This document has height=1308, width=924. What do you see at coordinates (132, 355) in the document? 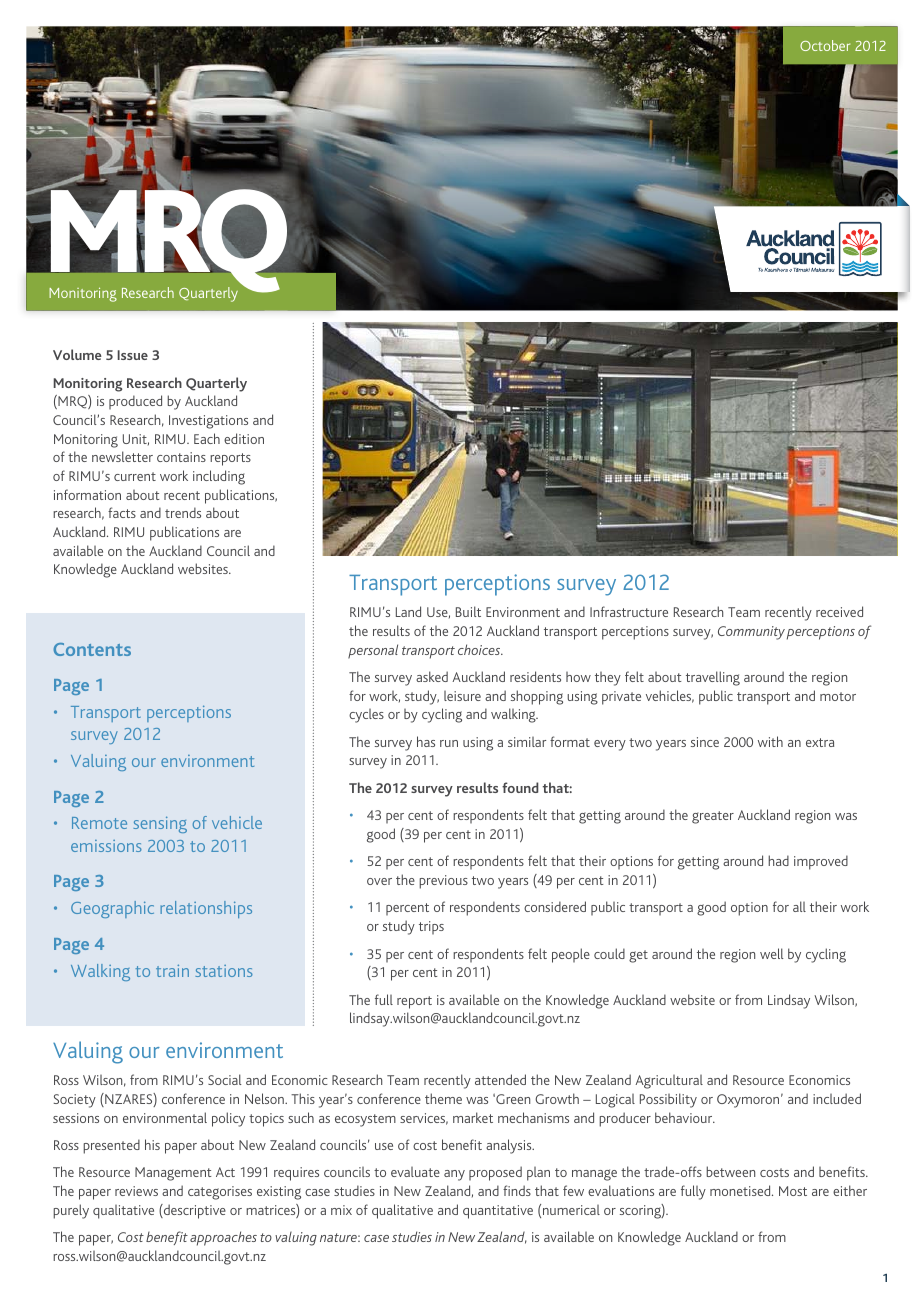
I see `Issue` at bounding box center [132, 355].
